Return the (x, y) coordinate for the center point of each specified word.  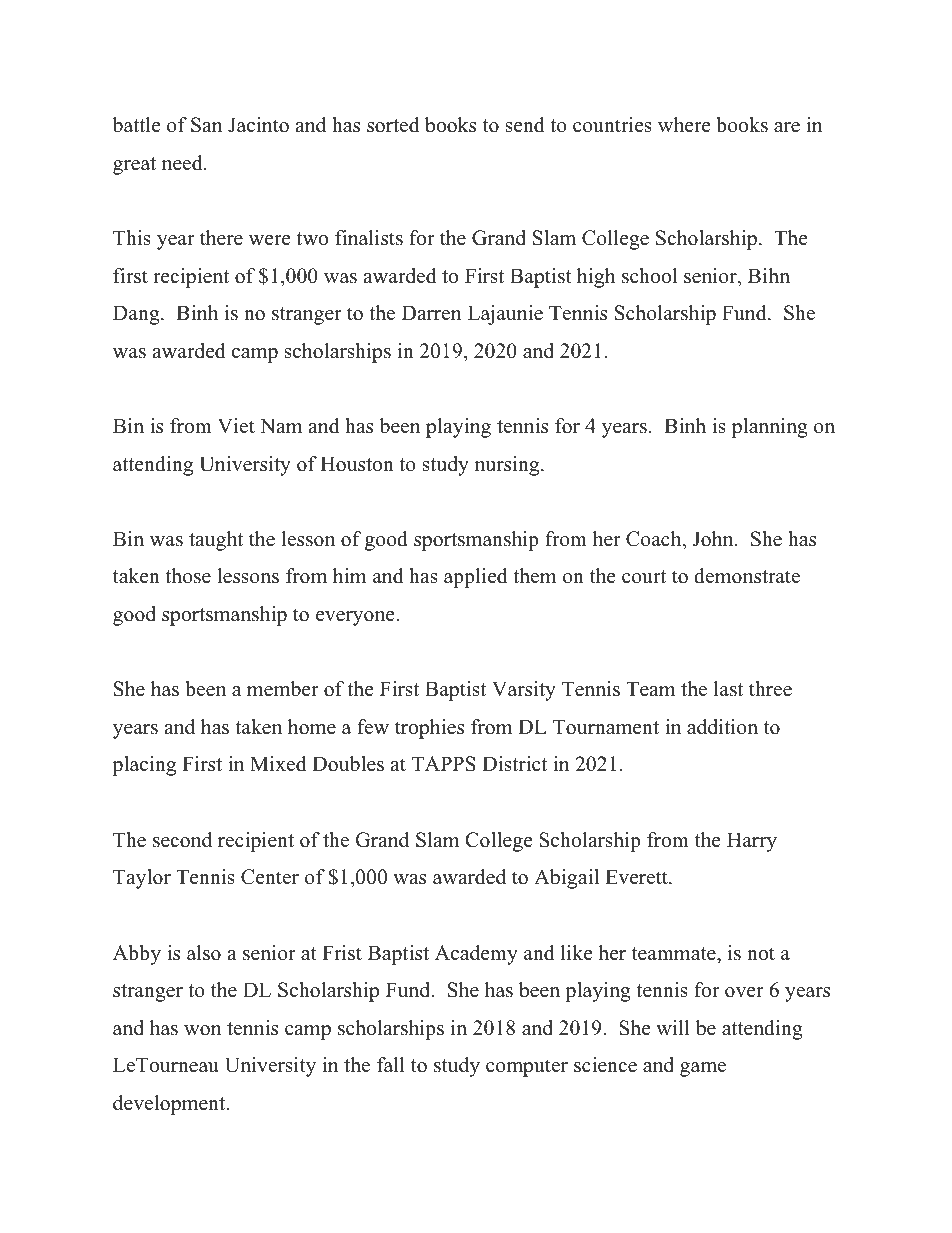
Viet (236, 426)
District (514, 764)
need (183, 163)
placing (144, 766)
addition (722, 727)
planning (770, 428)
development (170, 1105)
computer (527, 1068)
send (525, 125)
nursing (508, 466)
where (684, 125)
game (703, 1069)
